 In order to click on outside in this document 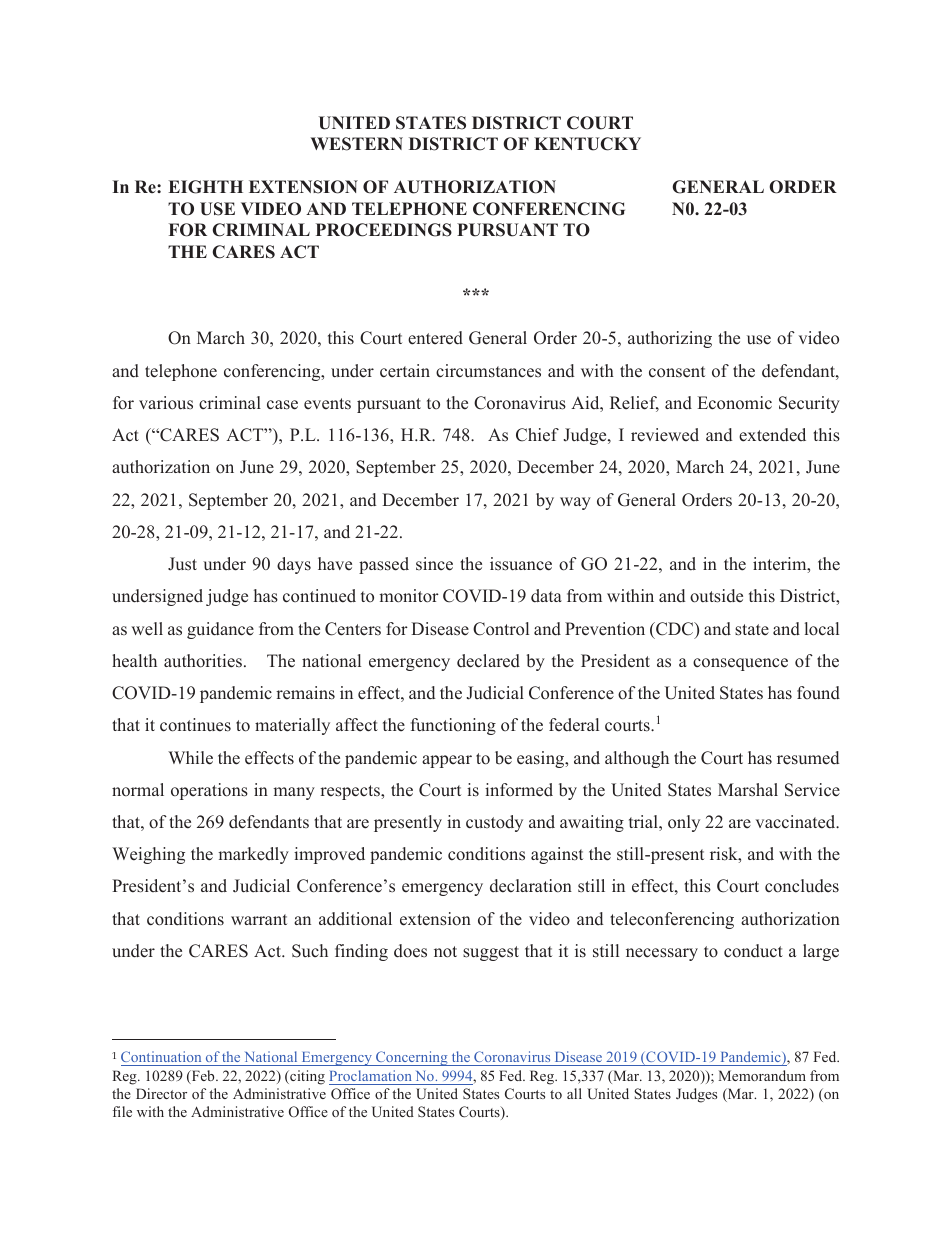, I will do `click(716, 596)`.
